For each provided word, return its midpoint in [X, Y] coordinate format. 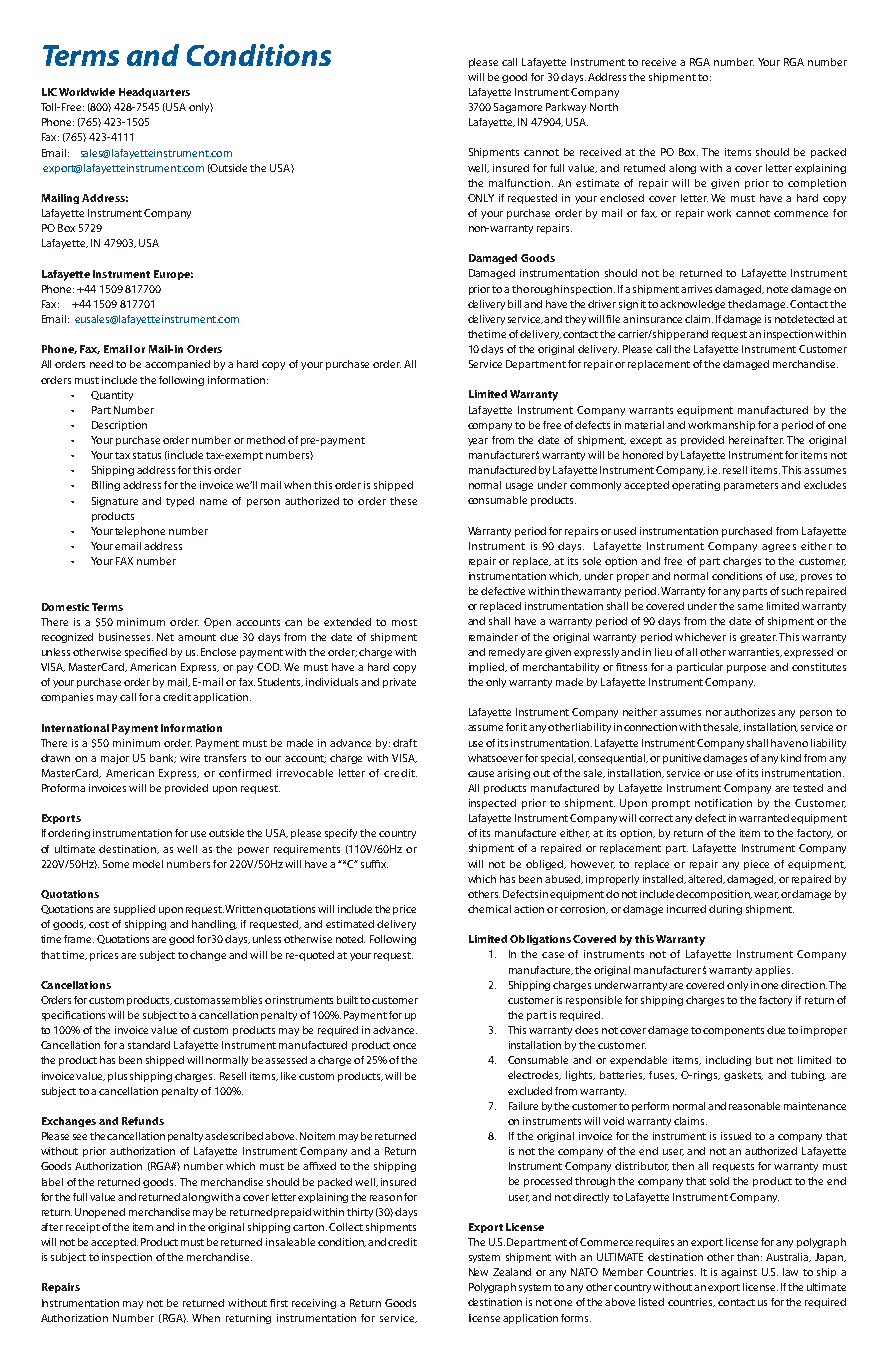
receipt [83, 1228]
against [739, 1273]
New [478, 1272]
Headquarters [154, 93]
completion [817, 184]
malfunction [521, 183]
